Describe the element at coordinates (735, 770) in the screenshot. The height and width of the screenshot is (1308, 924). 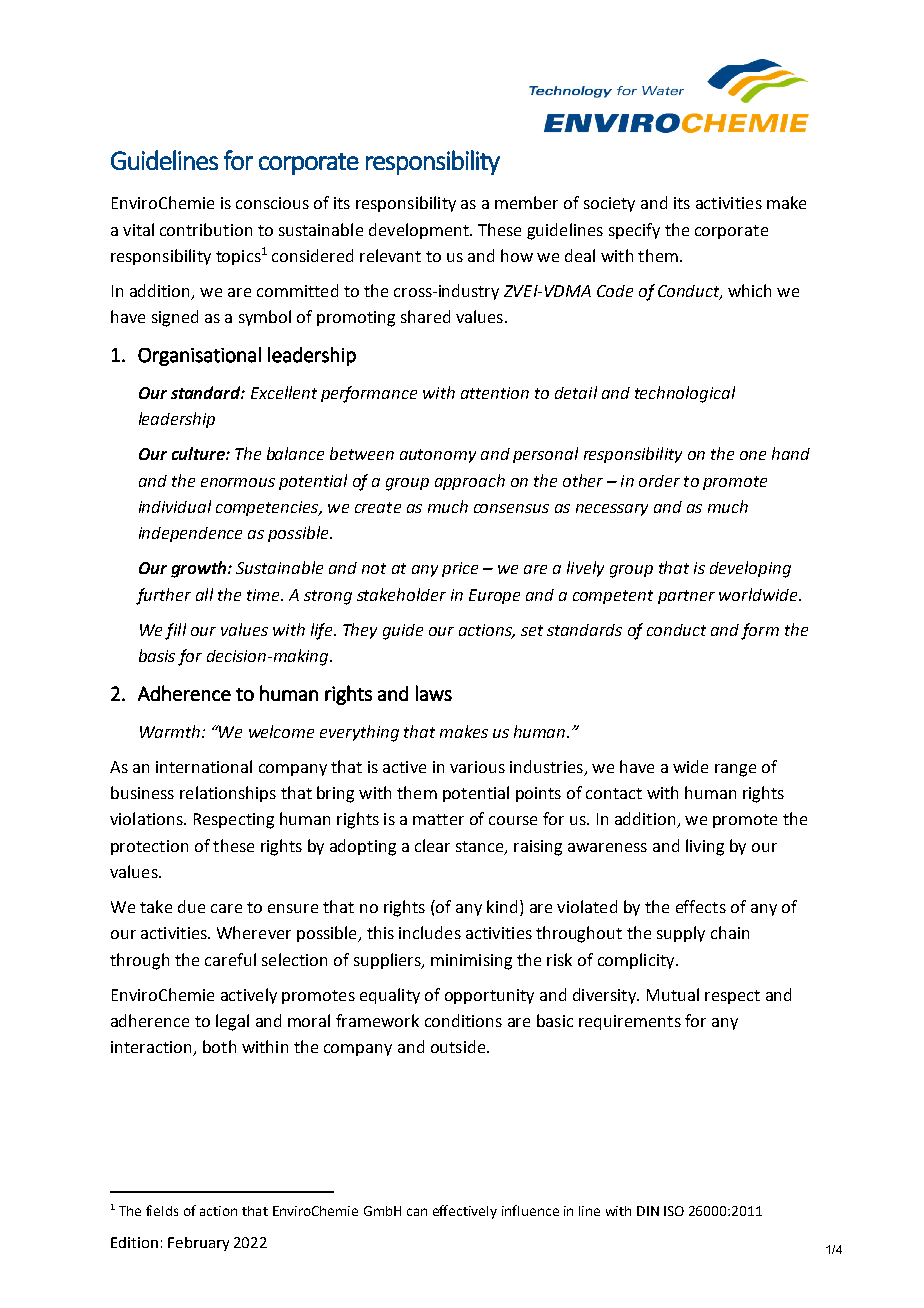
I see `range` at that location.
